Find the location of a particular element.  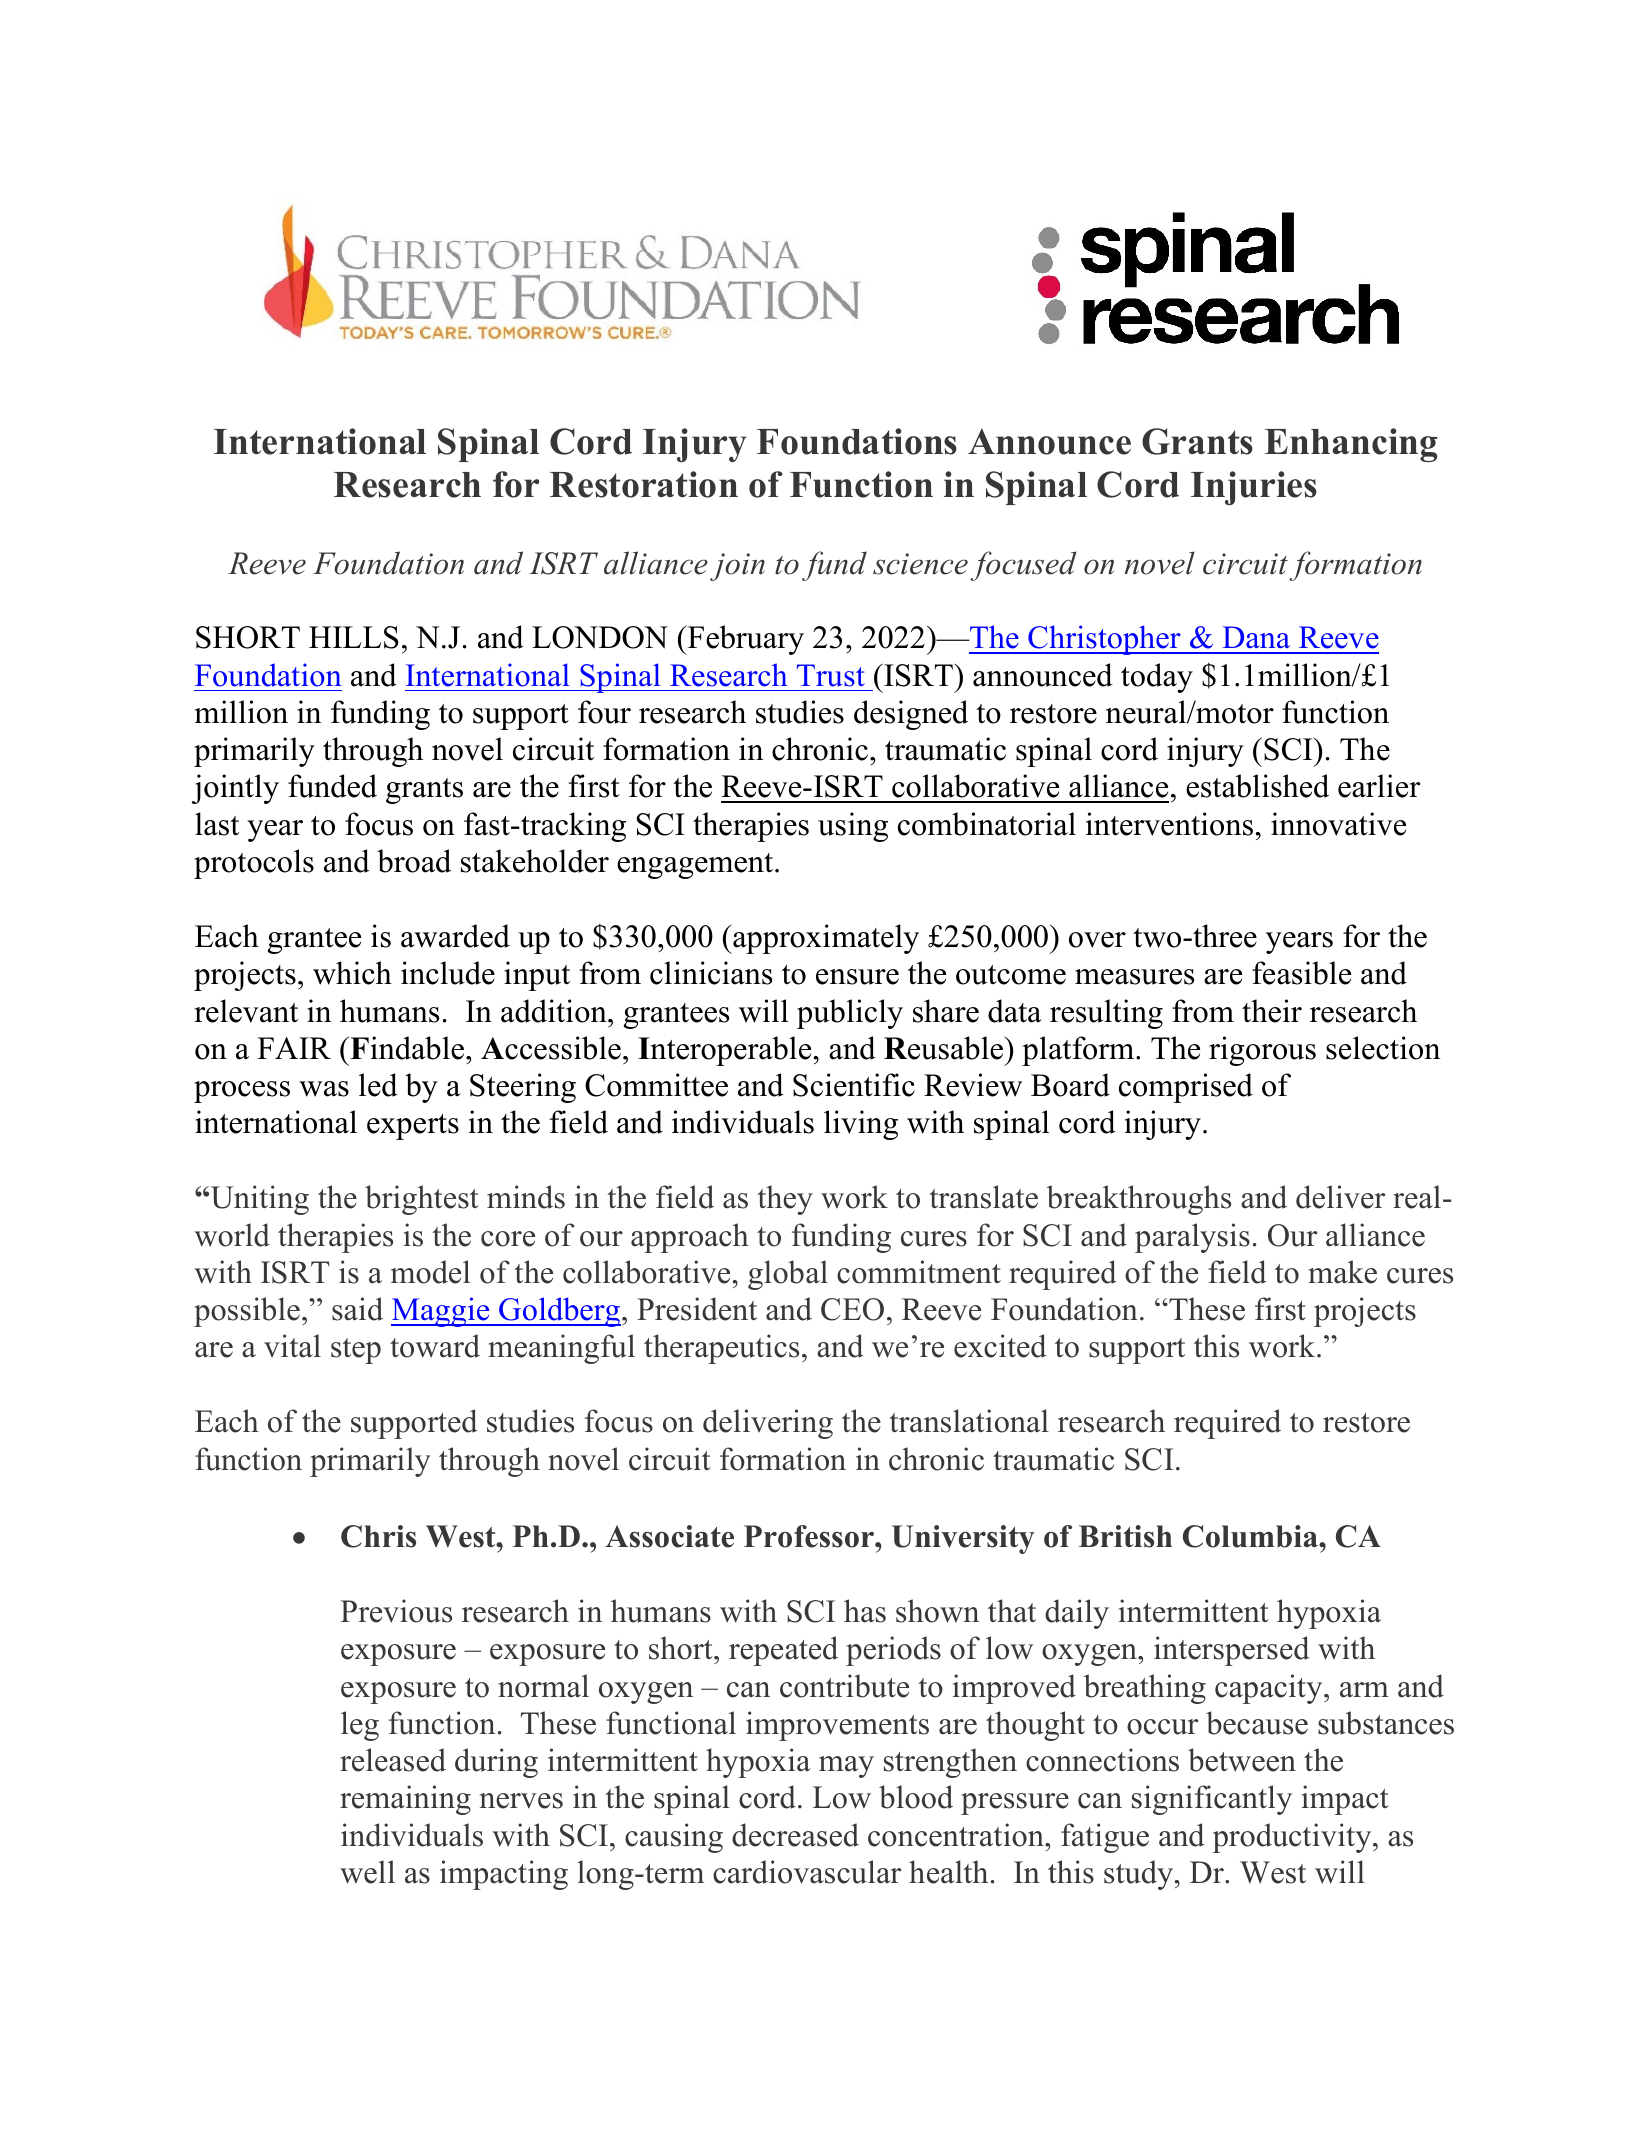

HILLS is located at coordinates (354, 637).
